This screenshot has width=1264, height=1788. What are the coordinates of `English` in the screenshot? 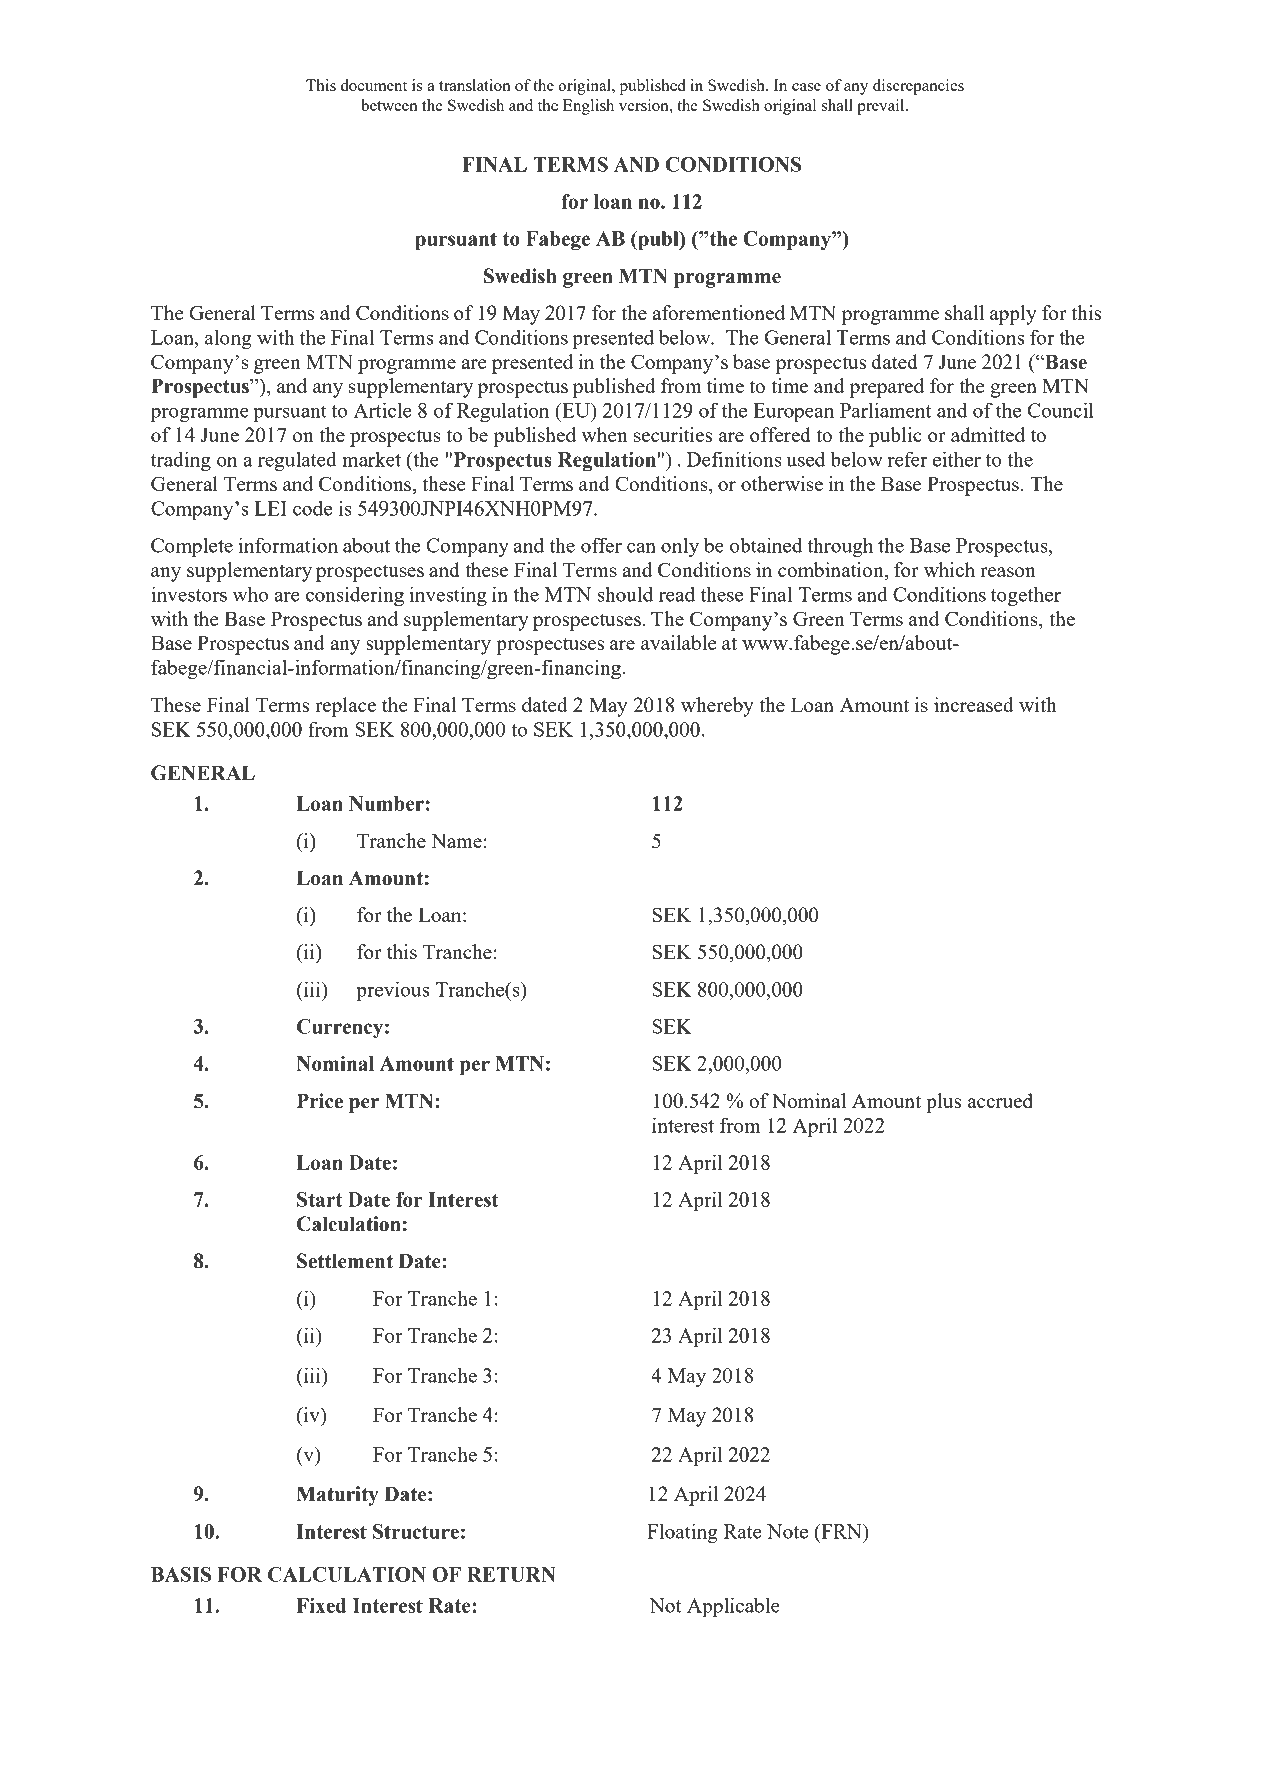 It's located at (588, 107).
